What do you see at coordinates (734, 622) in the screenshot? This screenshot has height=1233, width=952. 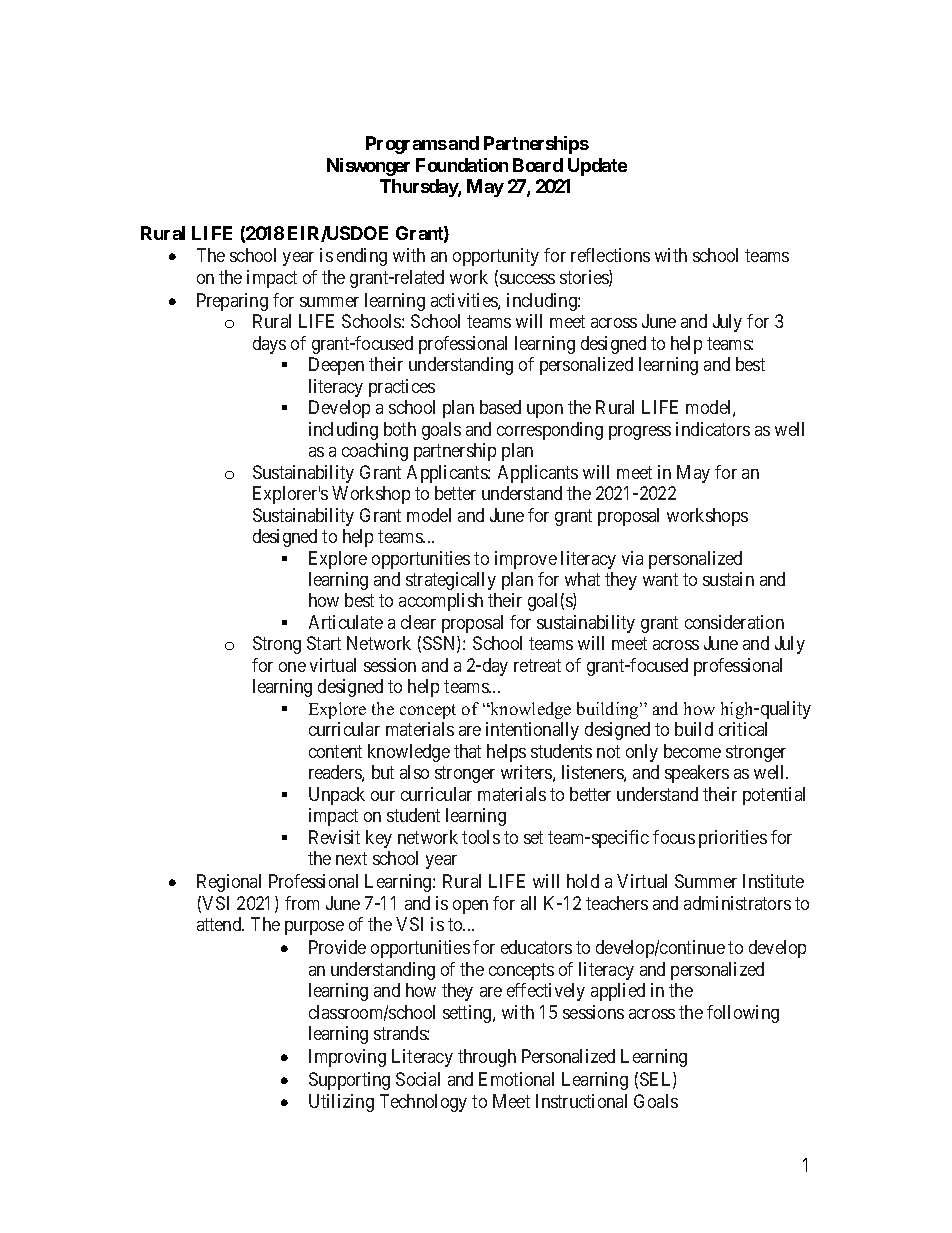 I see `consideration` at bounding box center [734, 622].
